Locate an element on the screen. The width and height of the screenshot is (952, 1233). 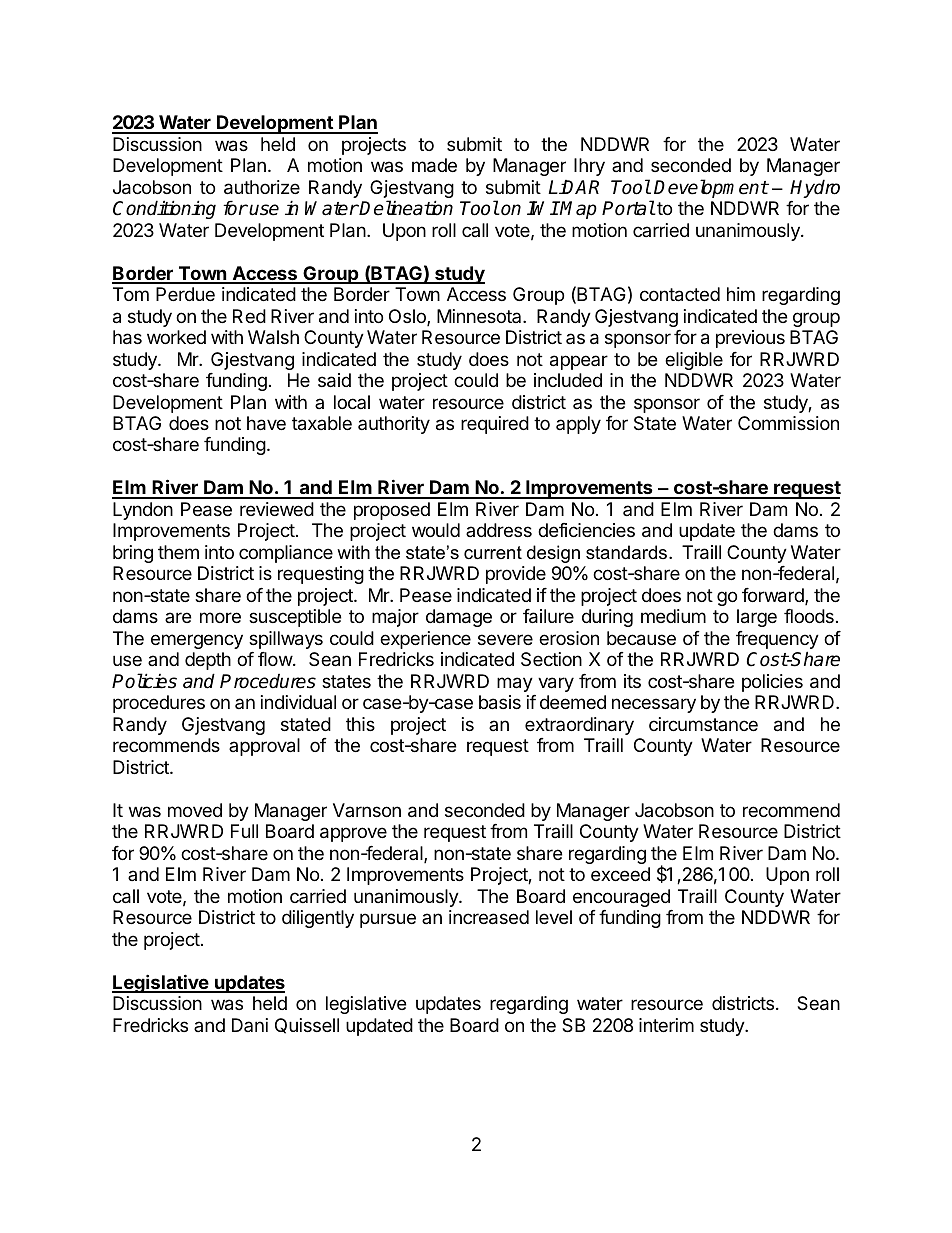
increased is located at coordinates (489, 917).
